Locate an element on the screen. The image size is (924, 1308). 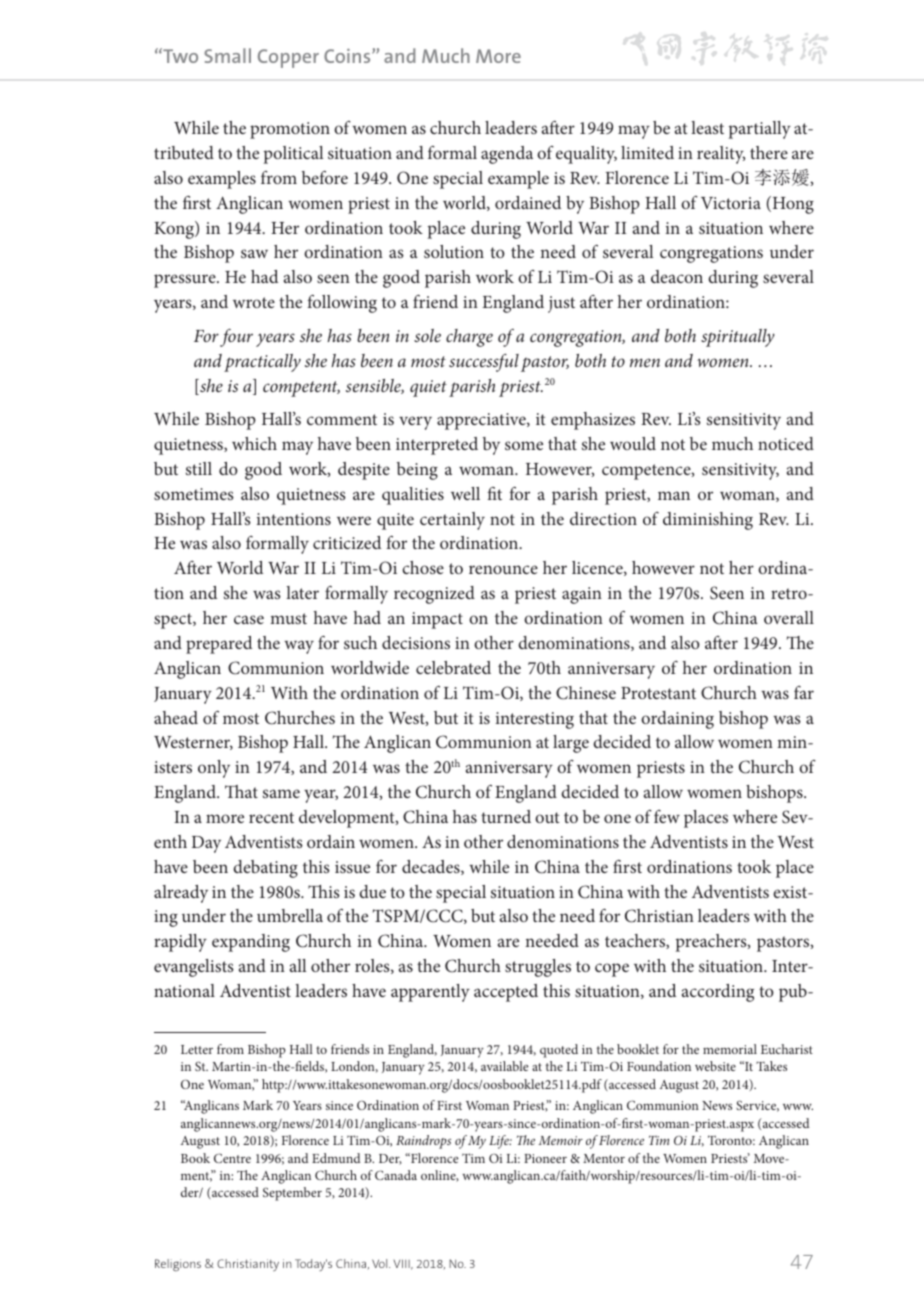
least is located at coordinates (707, 127).
